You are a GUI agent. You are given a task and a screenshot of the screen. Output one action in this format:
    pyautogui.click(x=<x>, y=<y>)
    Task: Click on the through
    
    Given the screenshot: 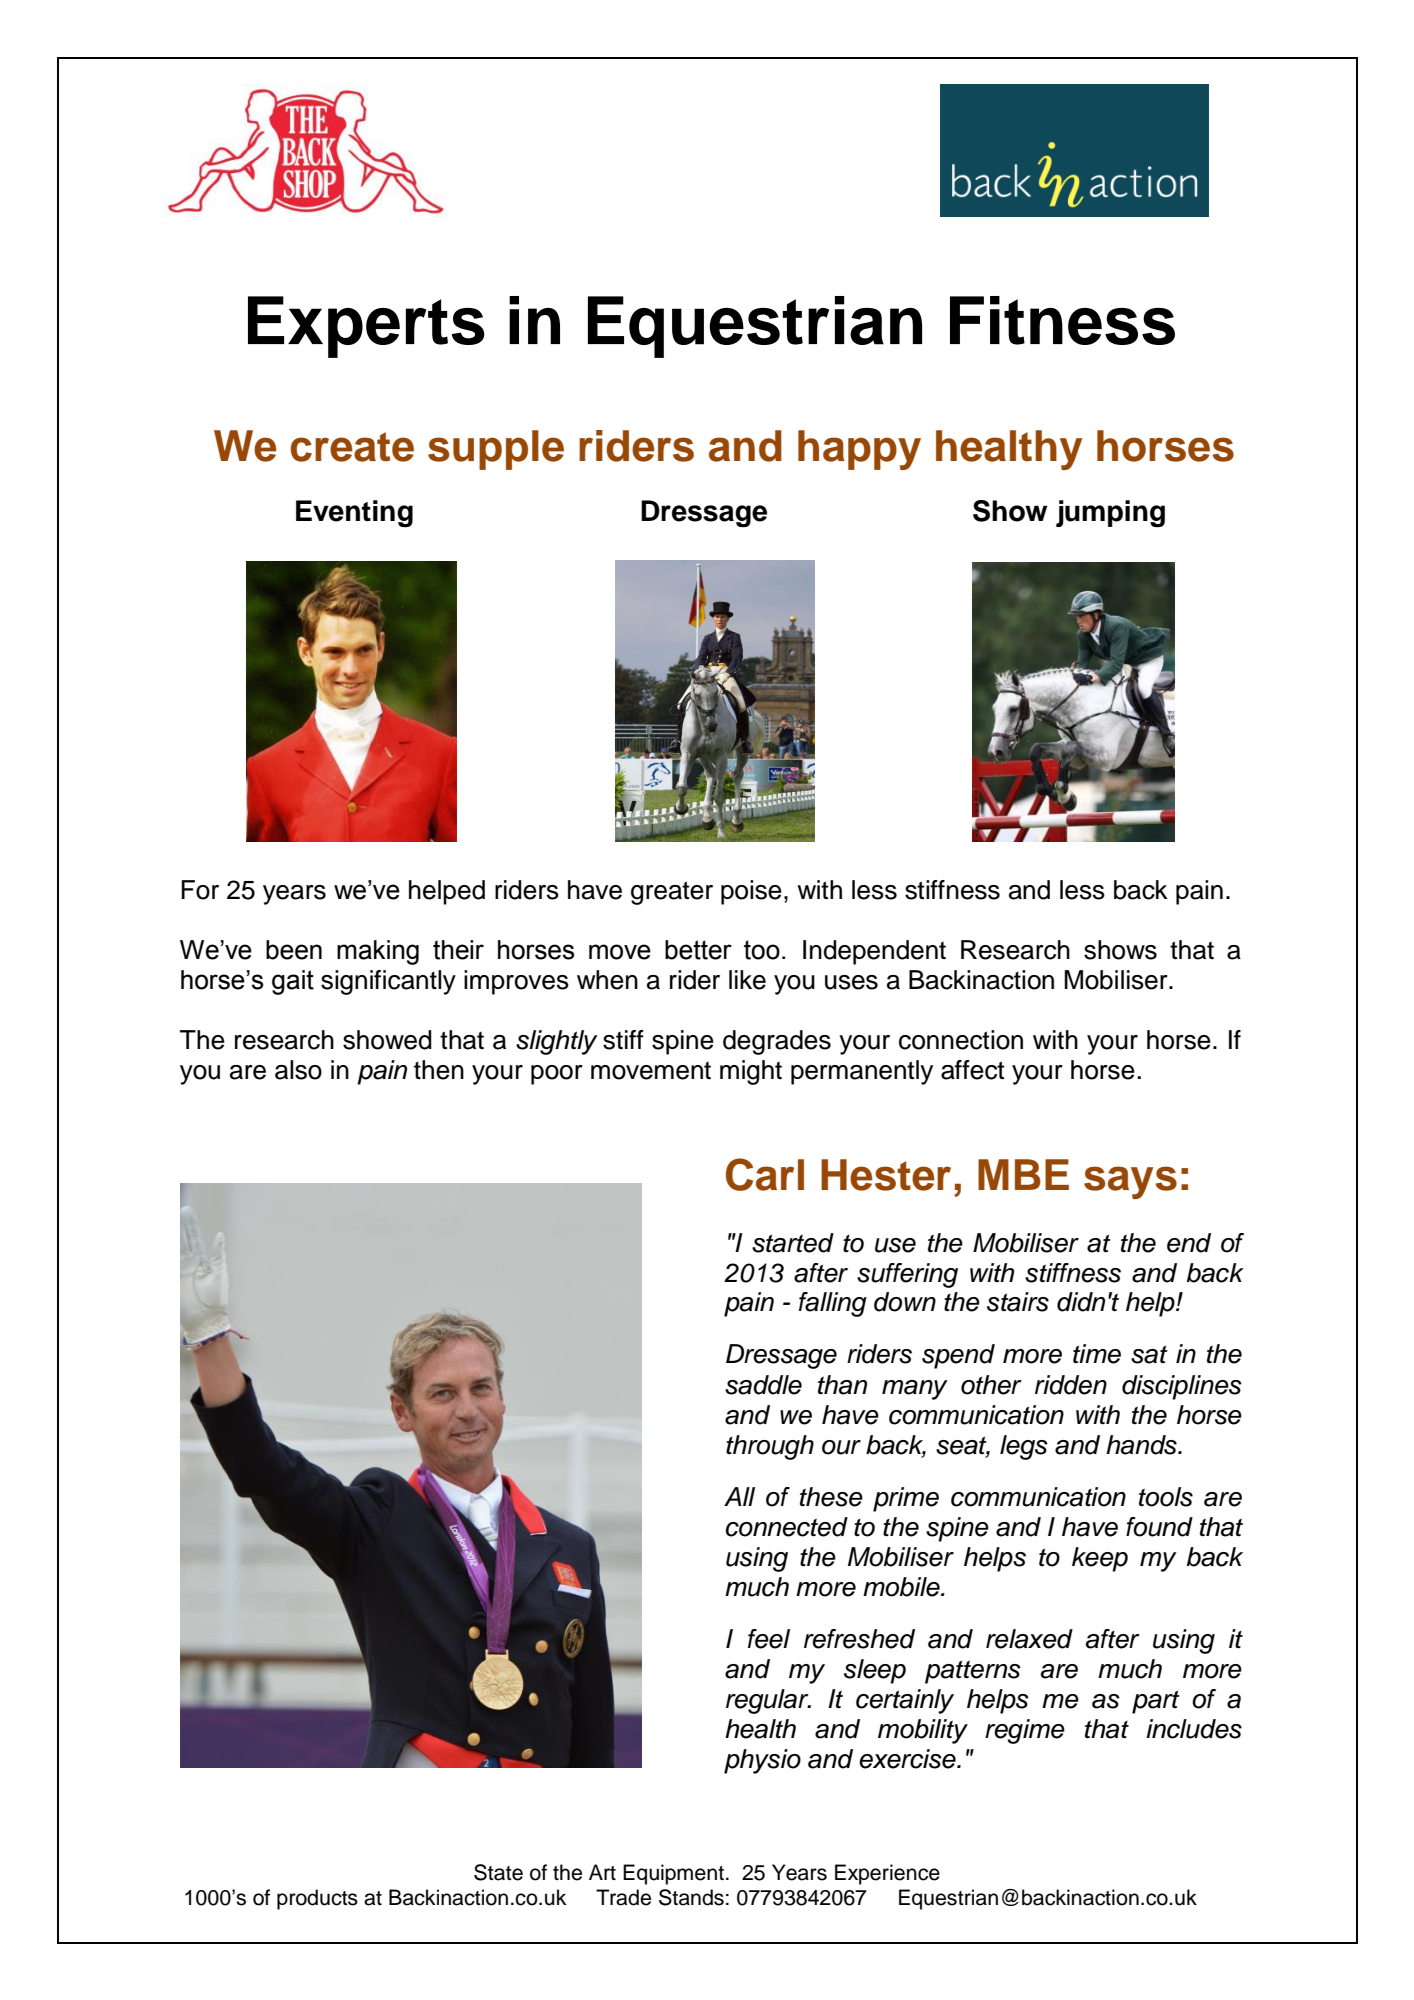 What is the action you would take?
    pyautogui.click(x=770, y=1447)
